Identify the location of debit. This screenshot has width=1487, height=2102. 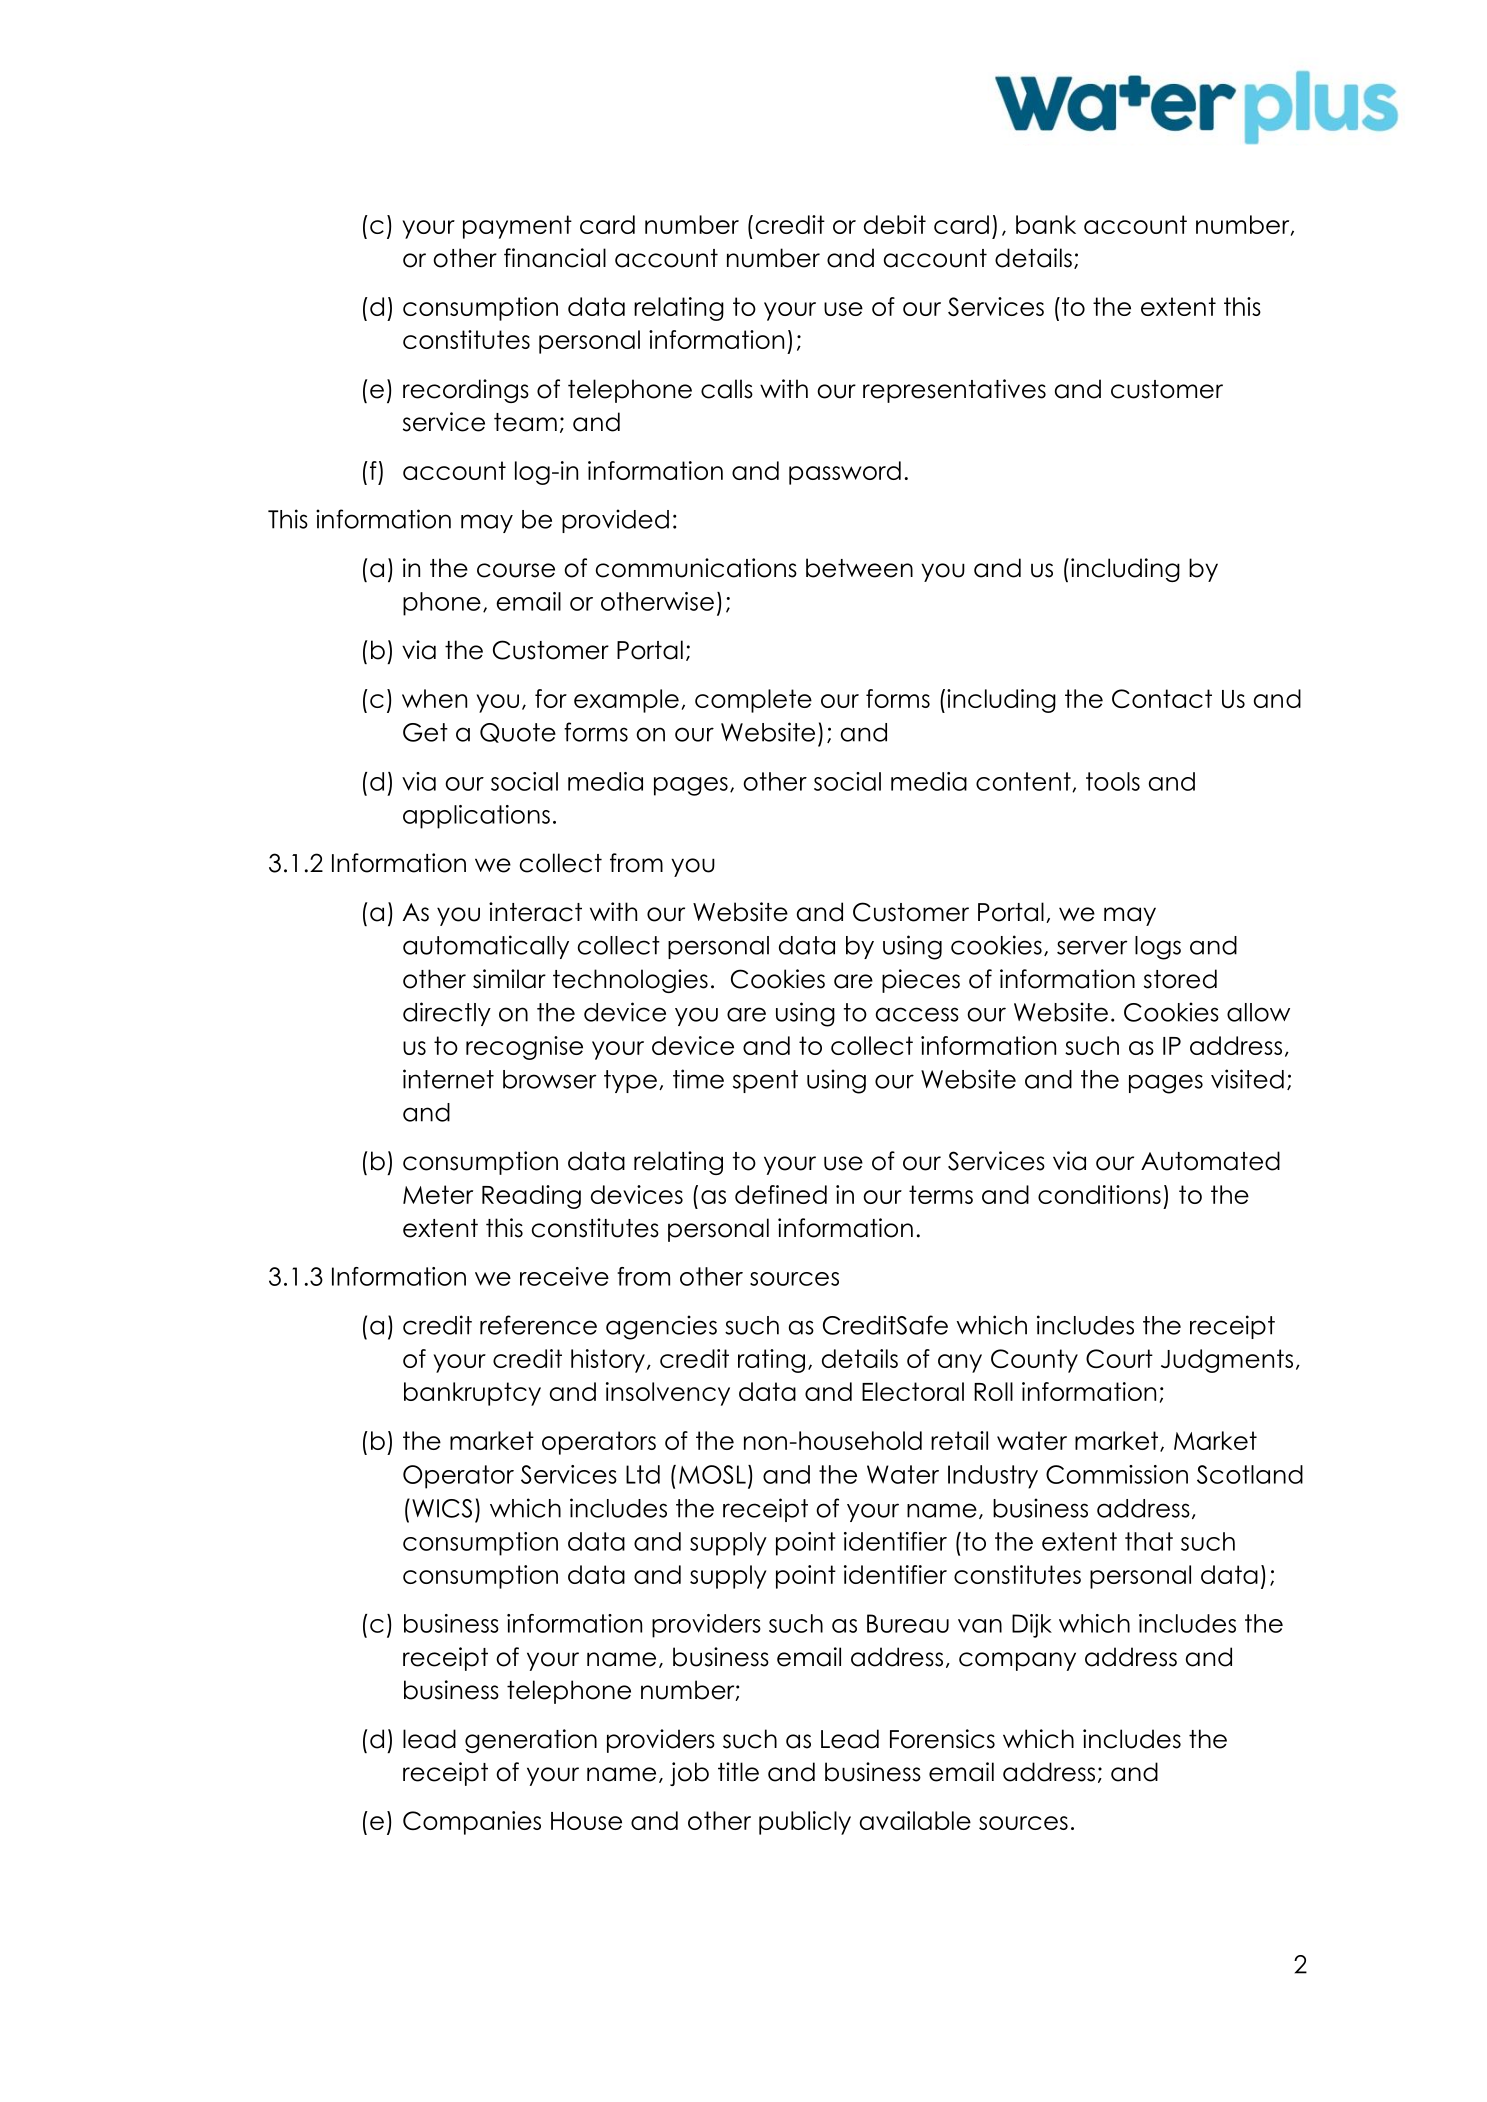
(895, 224).
